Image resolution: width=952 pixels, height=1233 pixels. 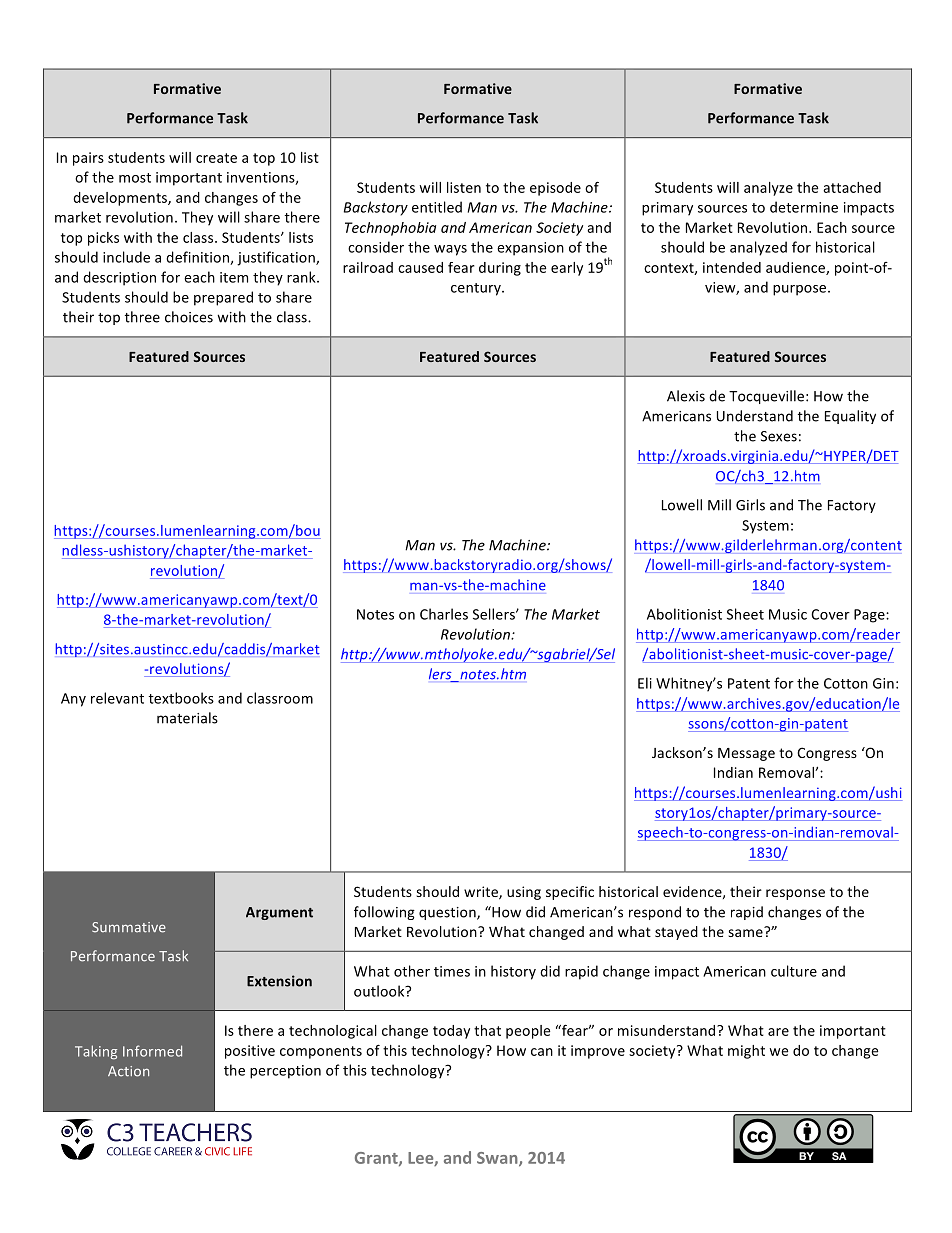 What do you see at coordinates (135, 178) in the screenshot?
I see `most` at bounding box center [135, 178].
